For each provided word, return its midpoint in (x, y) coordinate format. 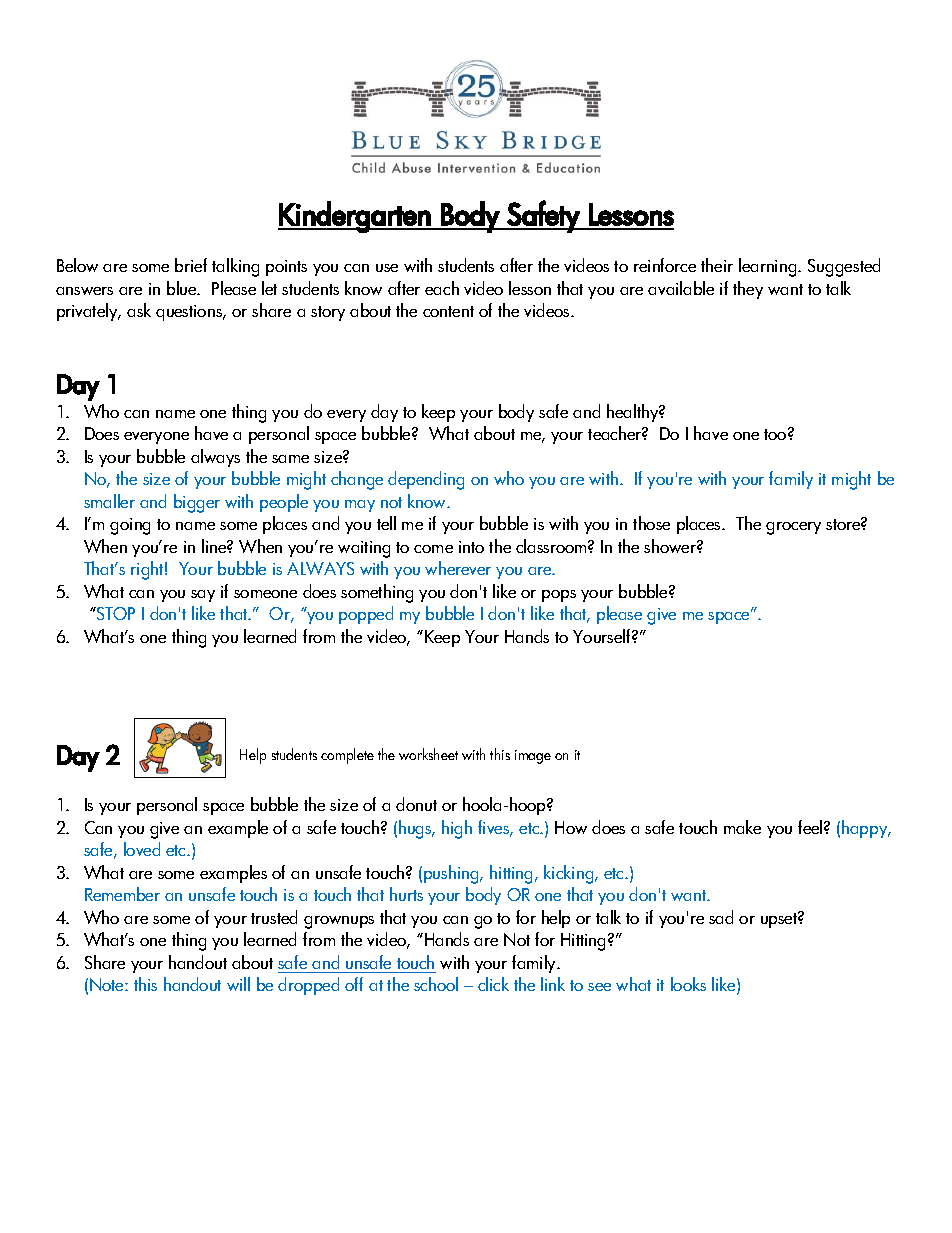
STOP (115, 613)
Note (108, 984)
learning (769, 267)
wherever (458, 568)
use (387, 268)
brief (191, 265)
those (651, 523)
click (493, 984)
